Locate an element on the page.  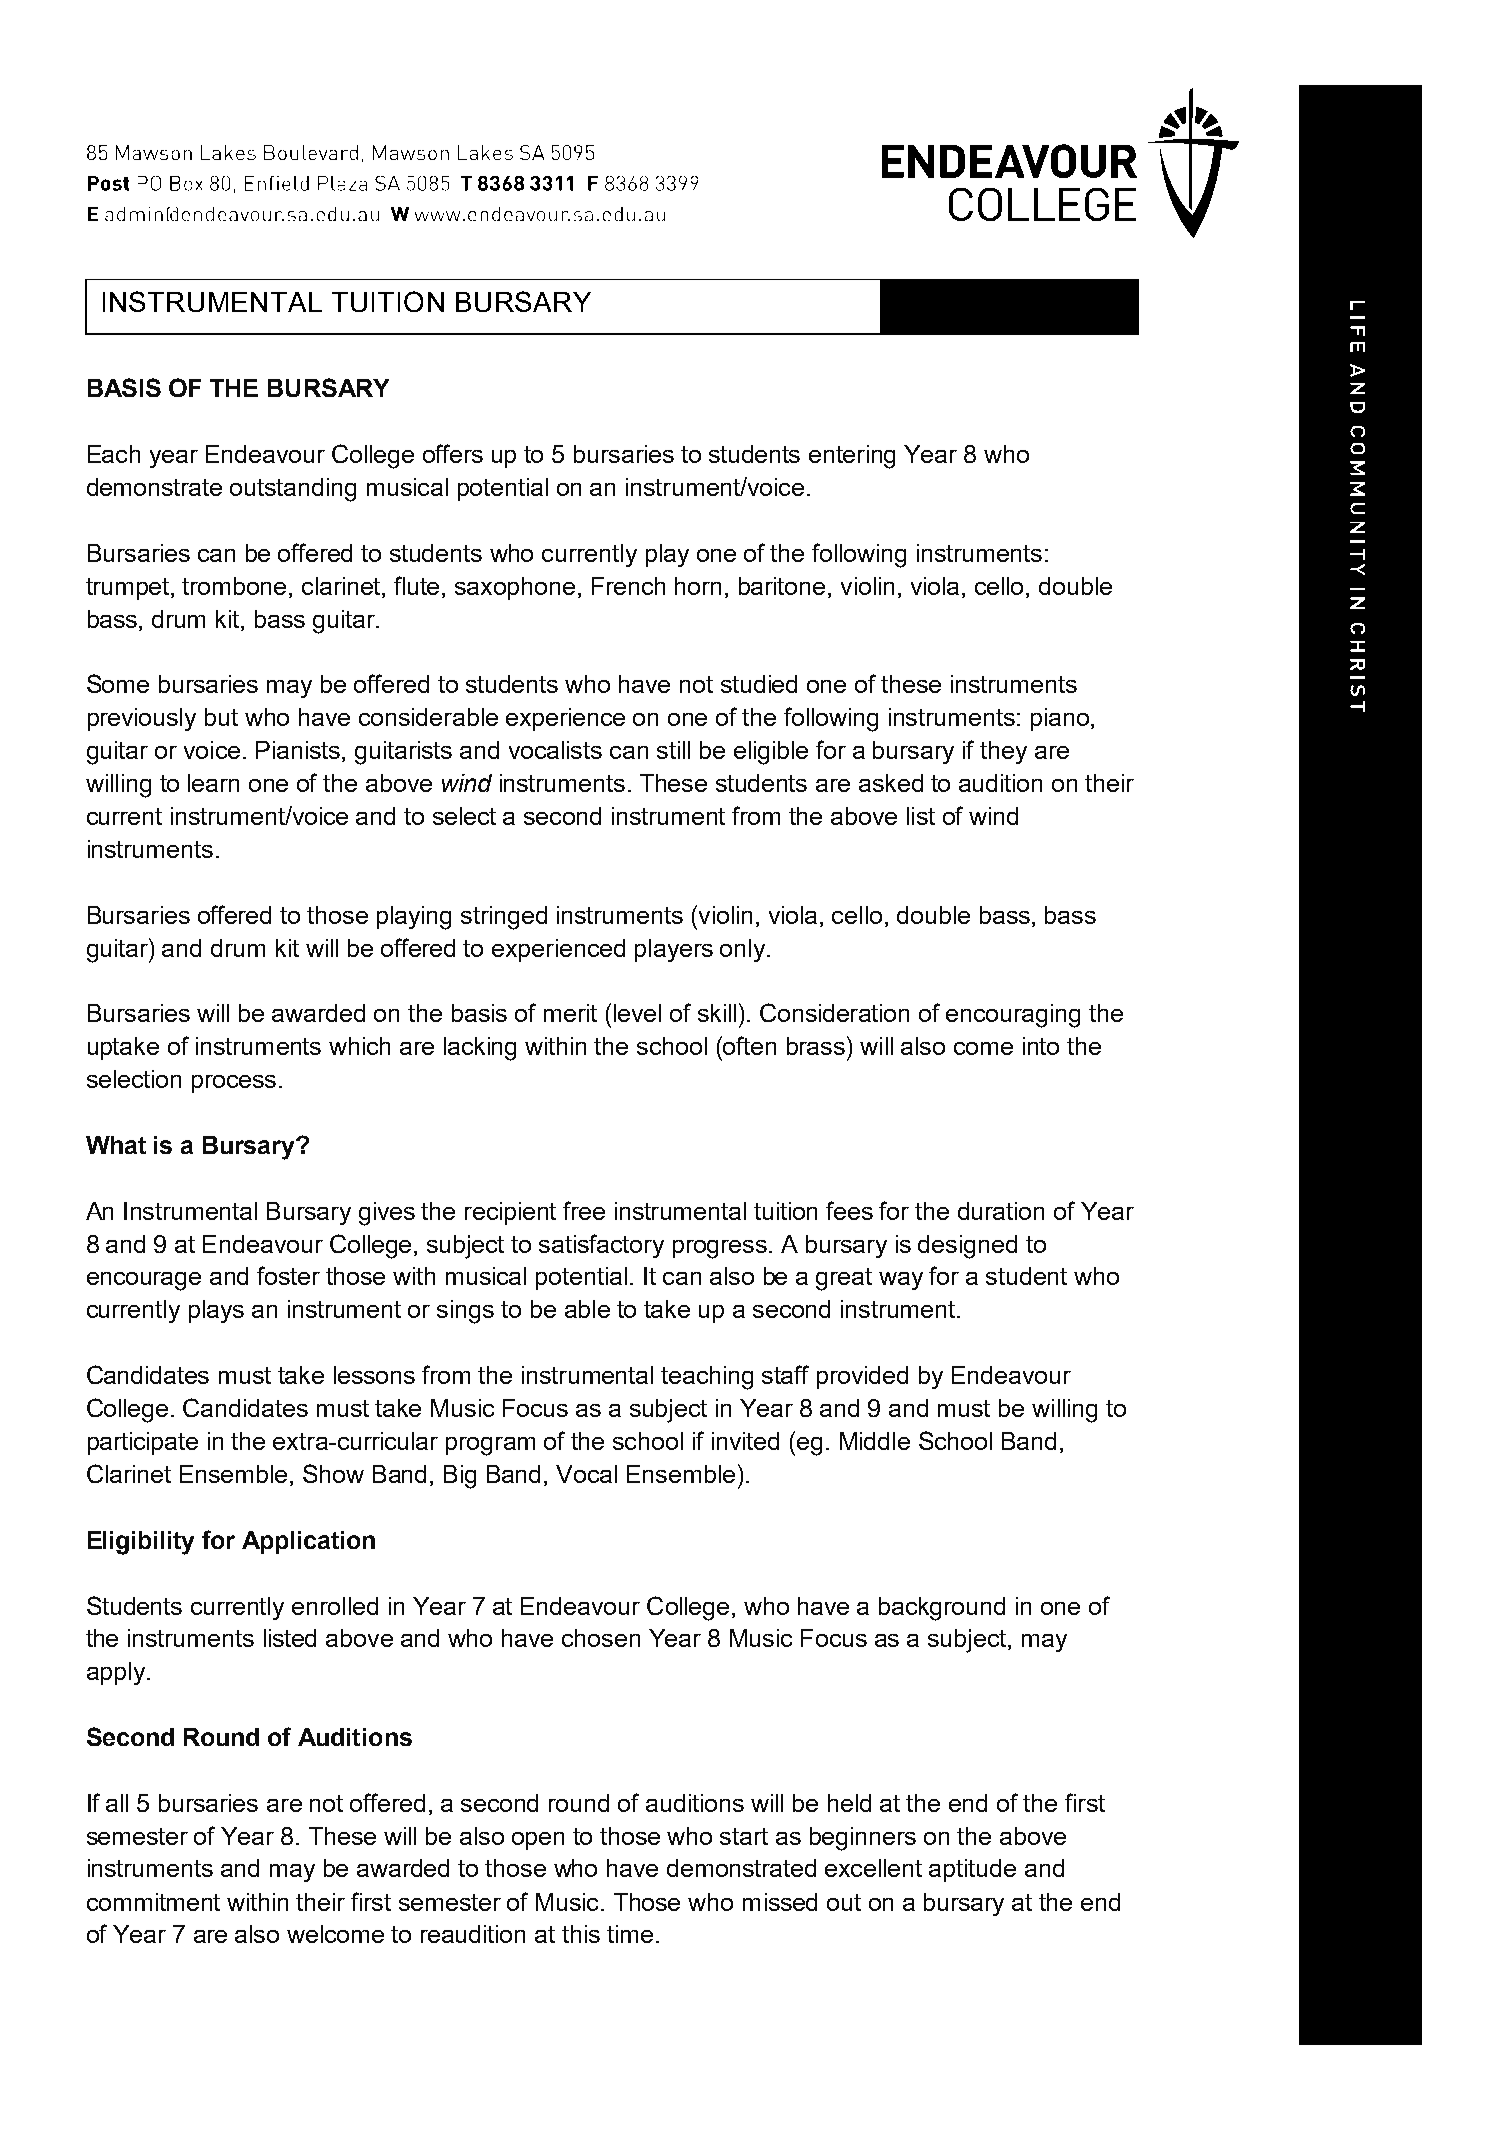
asked is located at coordinates (891, 783).
